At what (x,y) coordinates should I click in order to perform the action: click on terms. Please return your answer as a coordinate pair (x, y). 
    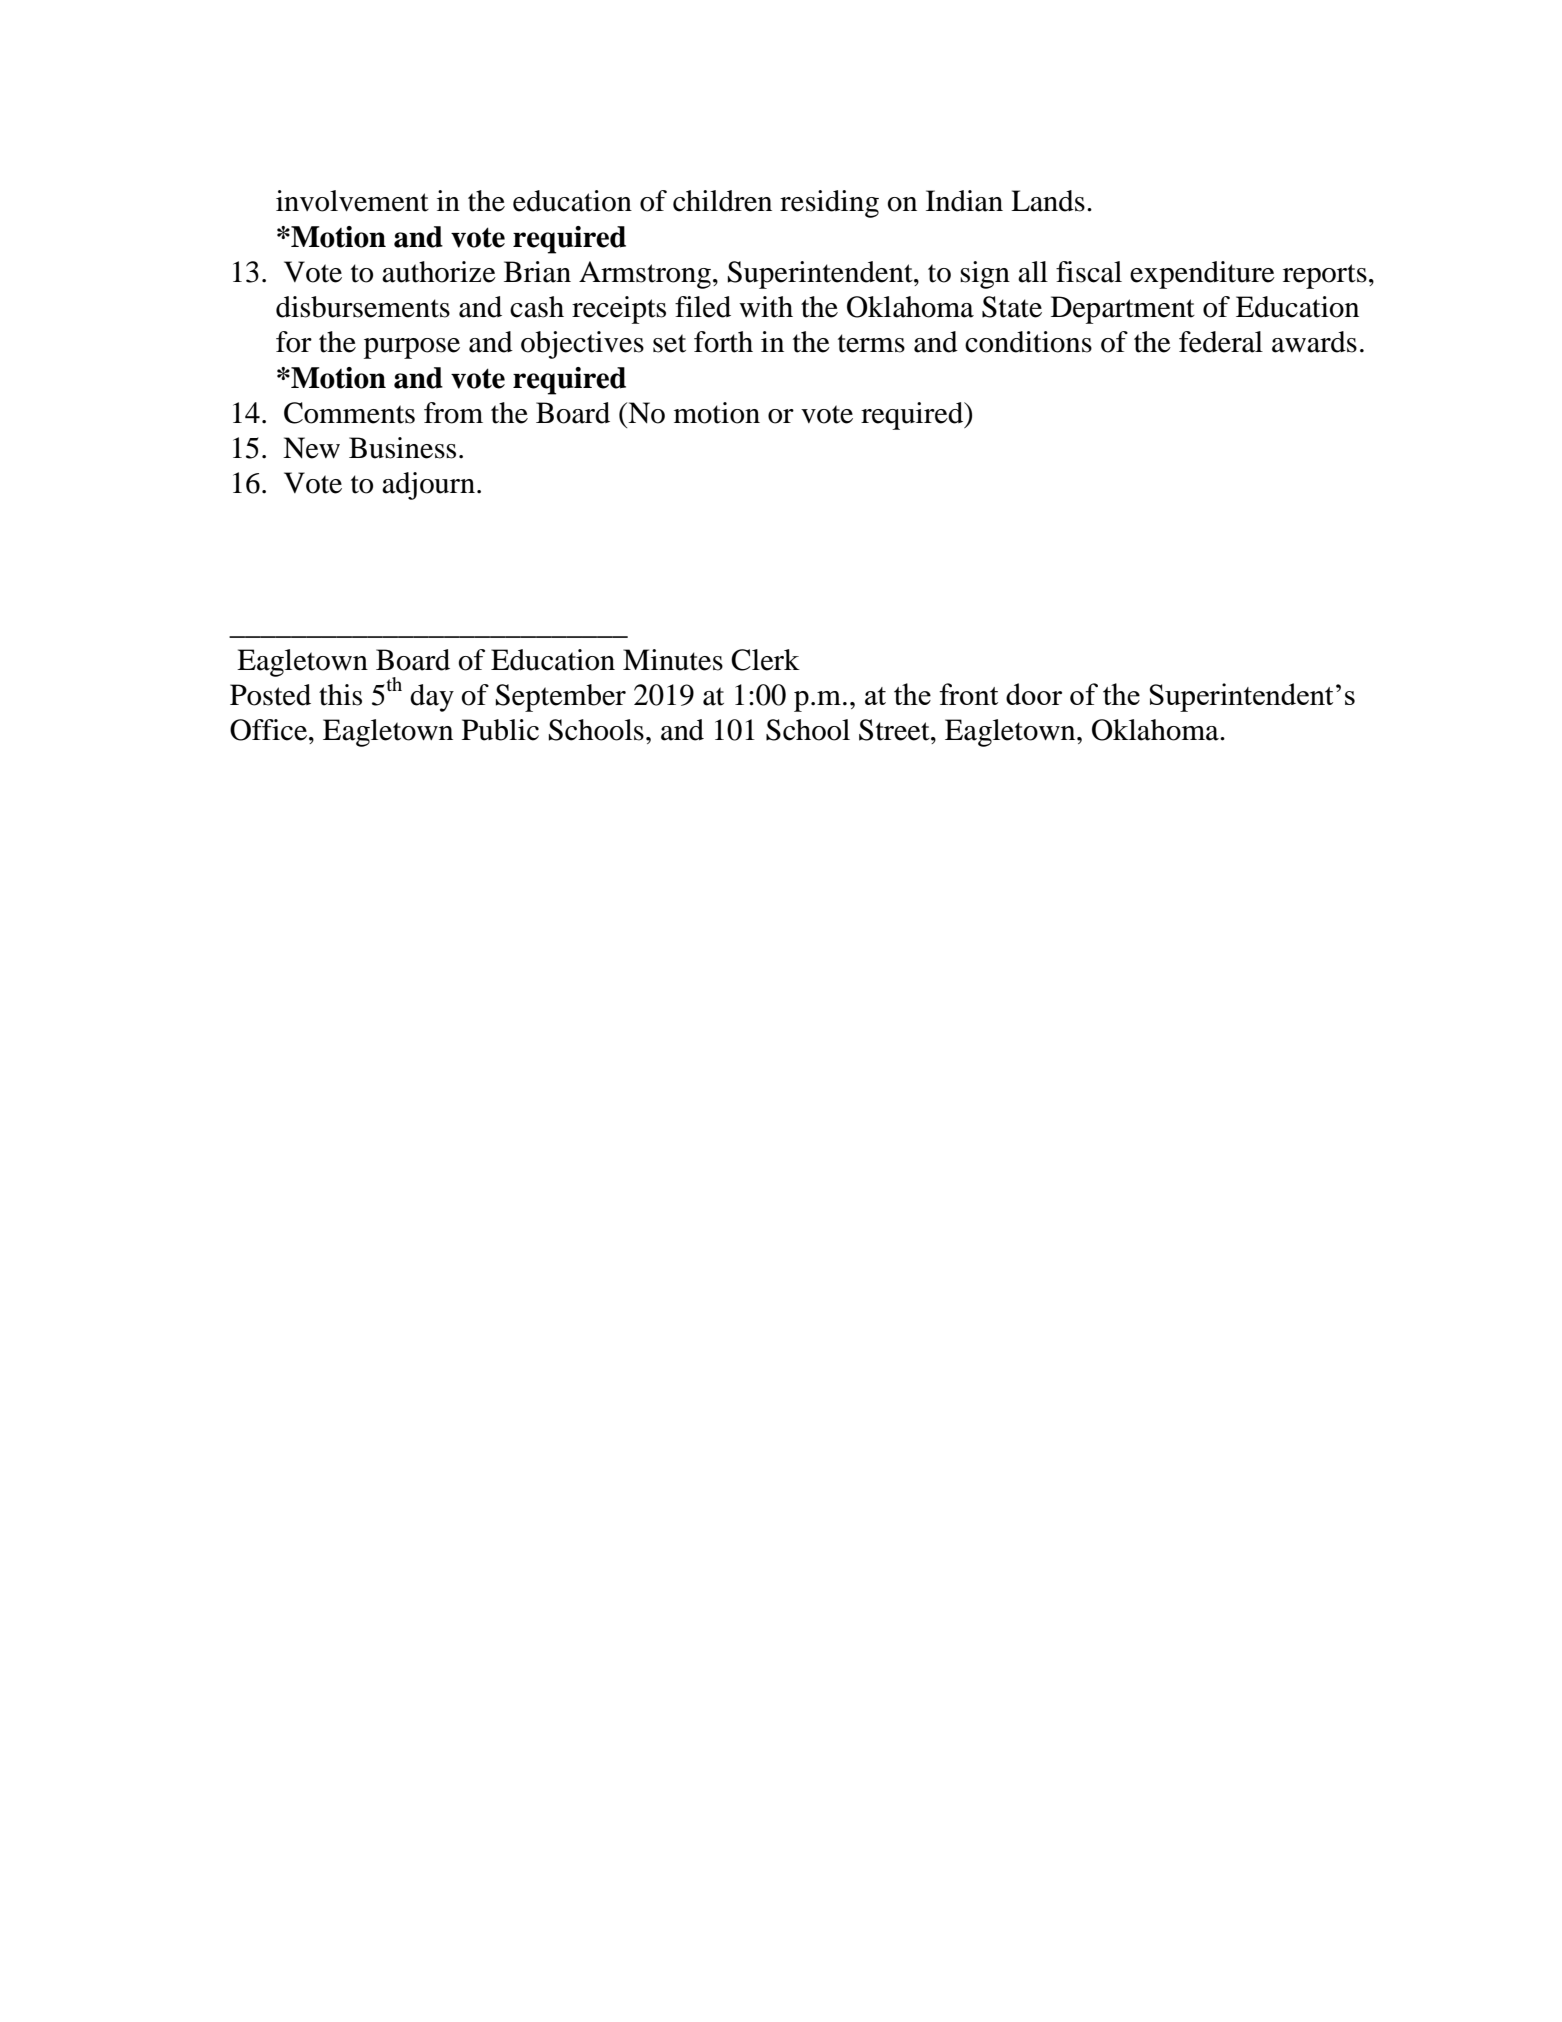
    Looking at the image, I should click on (871, 343).
